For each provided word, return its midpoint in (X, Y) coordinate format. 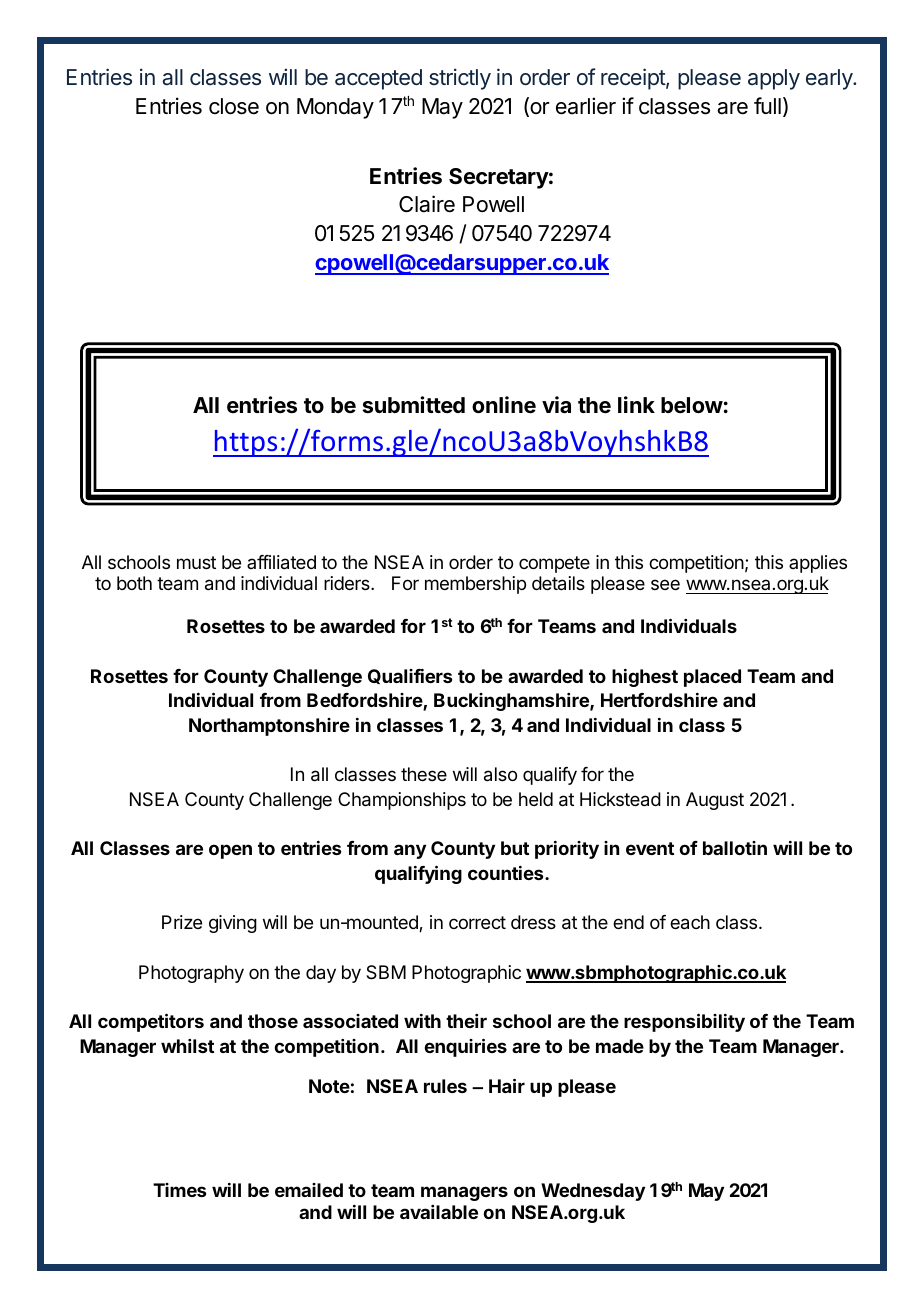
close (234, 106)
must (196, 562)
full (767, 105)
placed (712, 678)
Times (179, 1190)
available (439, 1212)
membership (475, 585)
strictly (460, 79)
